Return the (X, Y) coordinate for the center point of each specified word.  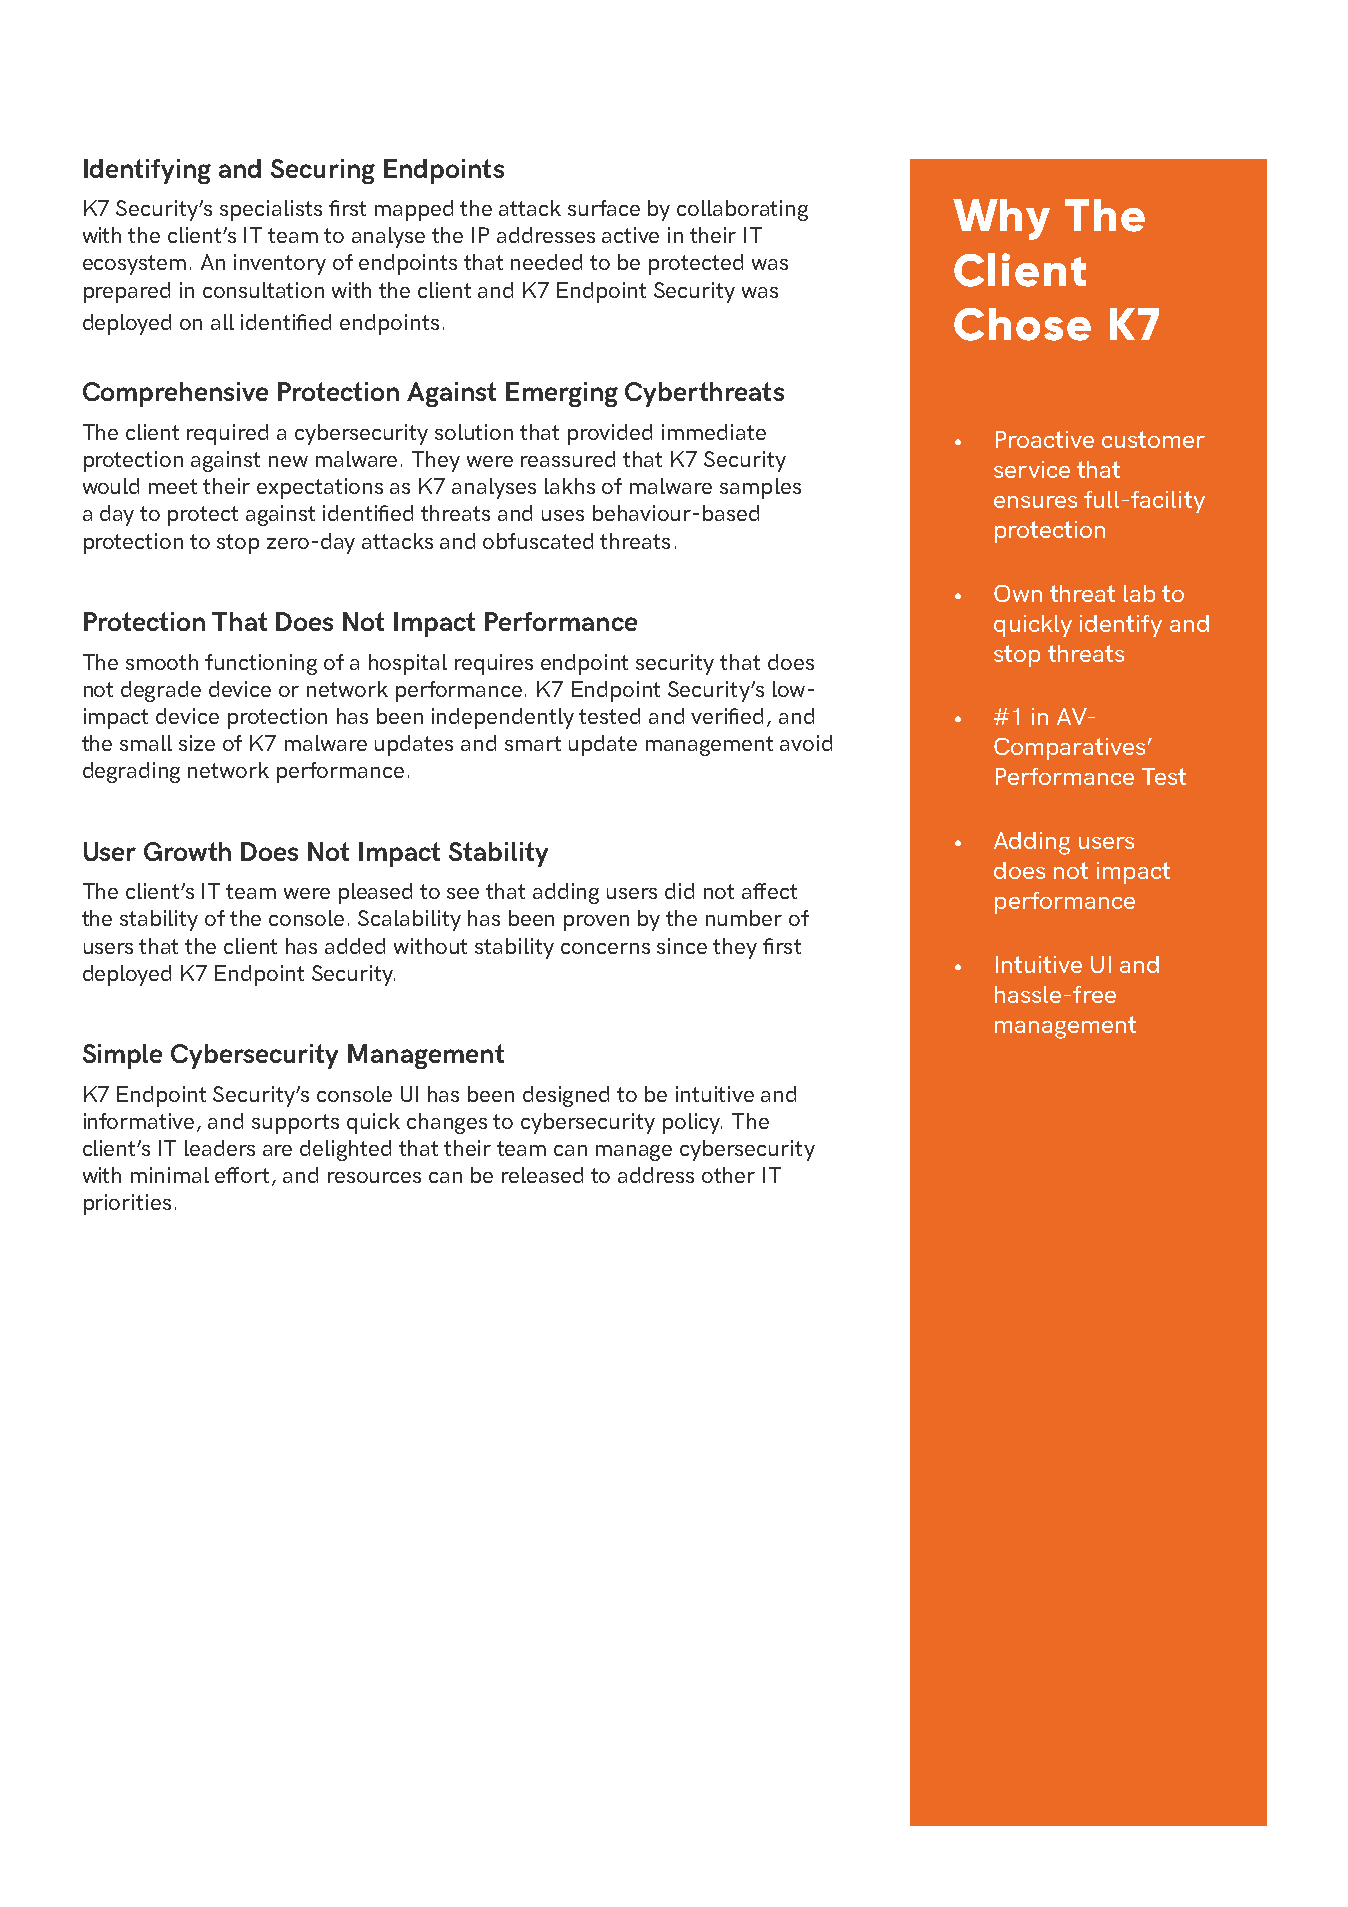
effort (242, 1175)
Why (1001, 219)
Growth (187, 851)
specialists (271, 210)
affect (769, 891)
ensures (1035, 502)
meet (173, 486)
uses (563, 515)
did (679, 891)
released (542, 1175)
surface (604, 208)
